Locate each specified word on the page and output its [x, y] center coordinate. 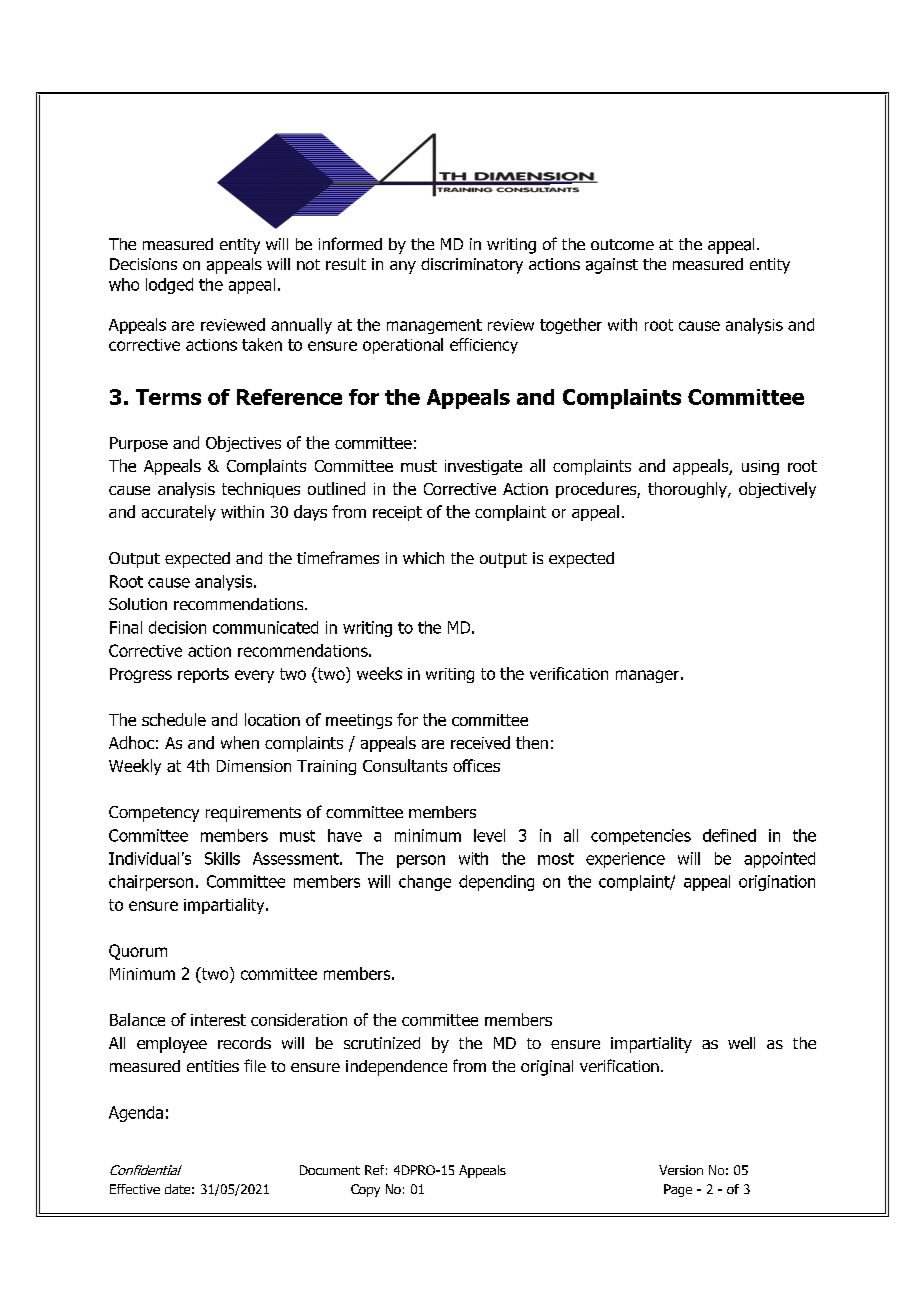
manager [647, 676]
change [425, 883]
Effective [135, 1189]
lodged [169, 286]
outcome [622, 244]
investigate [483, 467]
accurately [179, 513]
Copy [365, 1190]
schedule [174, 719]
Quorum [138, 952]
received [480, 742]
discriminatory [472, 266]
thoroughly [688, 490]
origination [777, 883]
